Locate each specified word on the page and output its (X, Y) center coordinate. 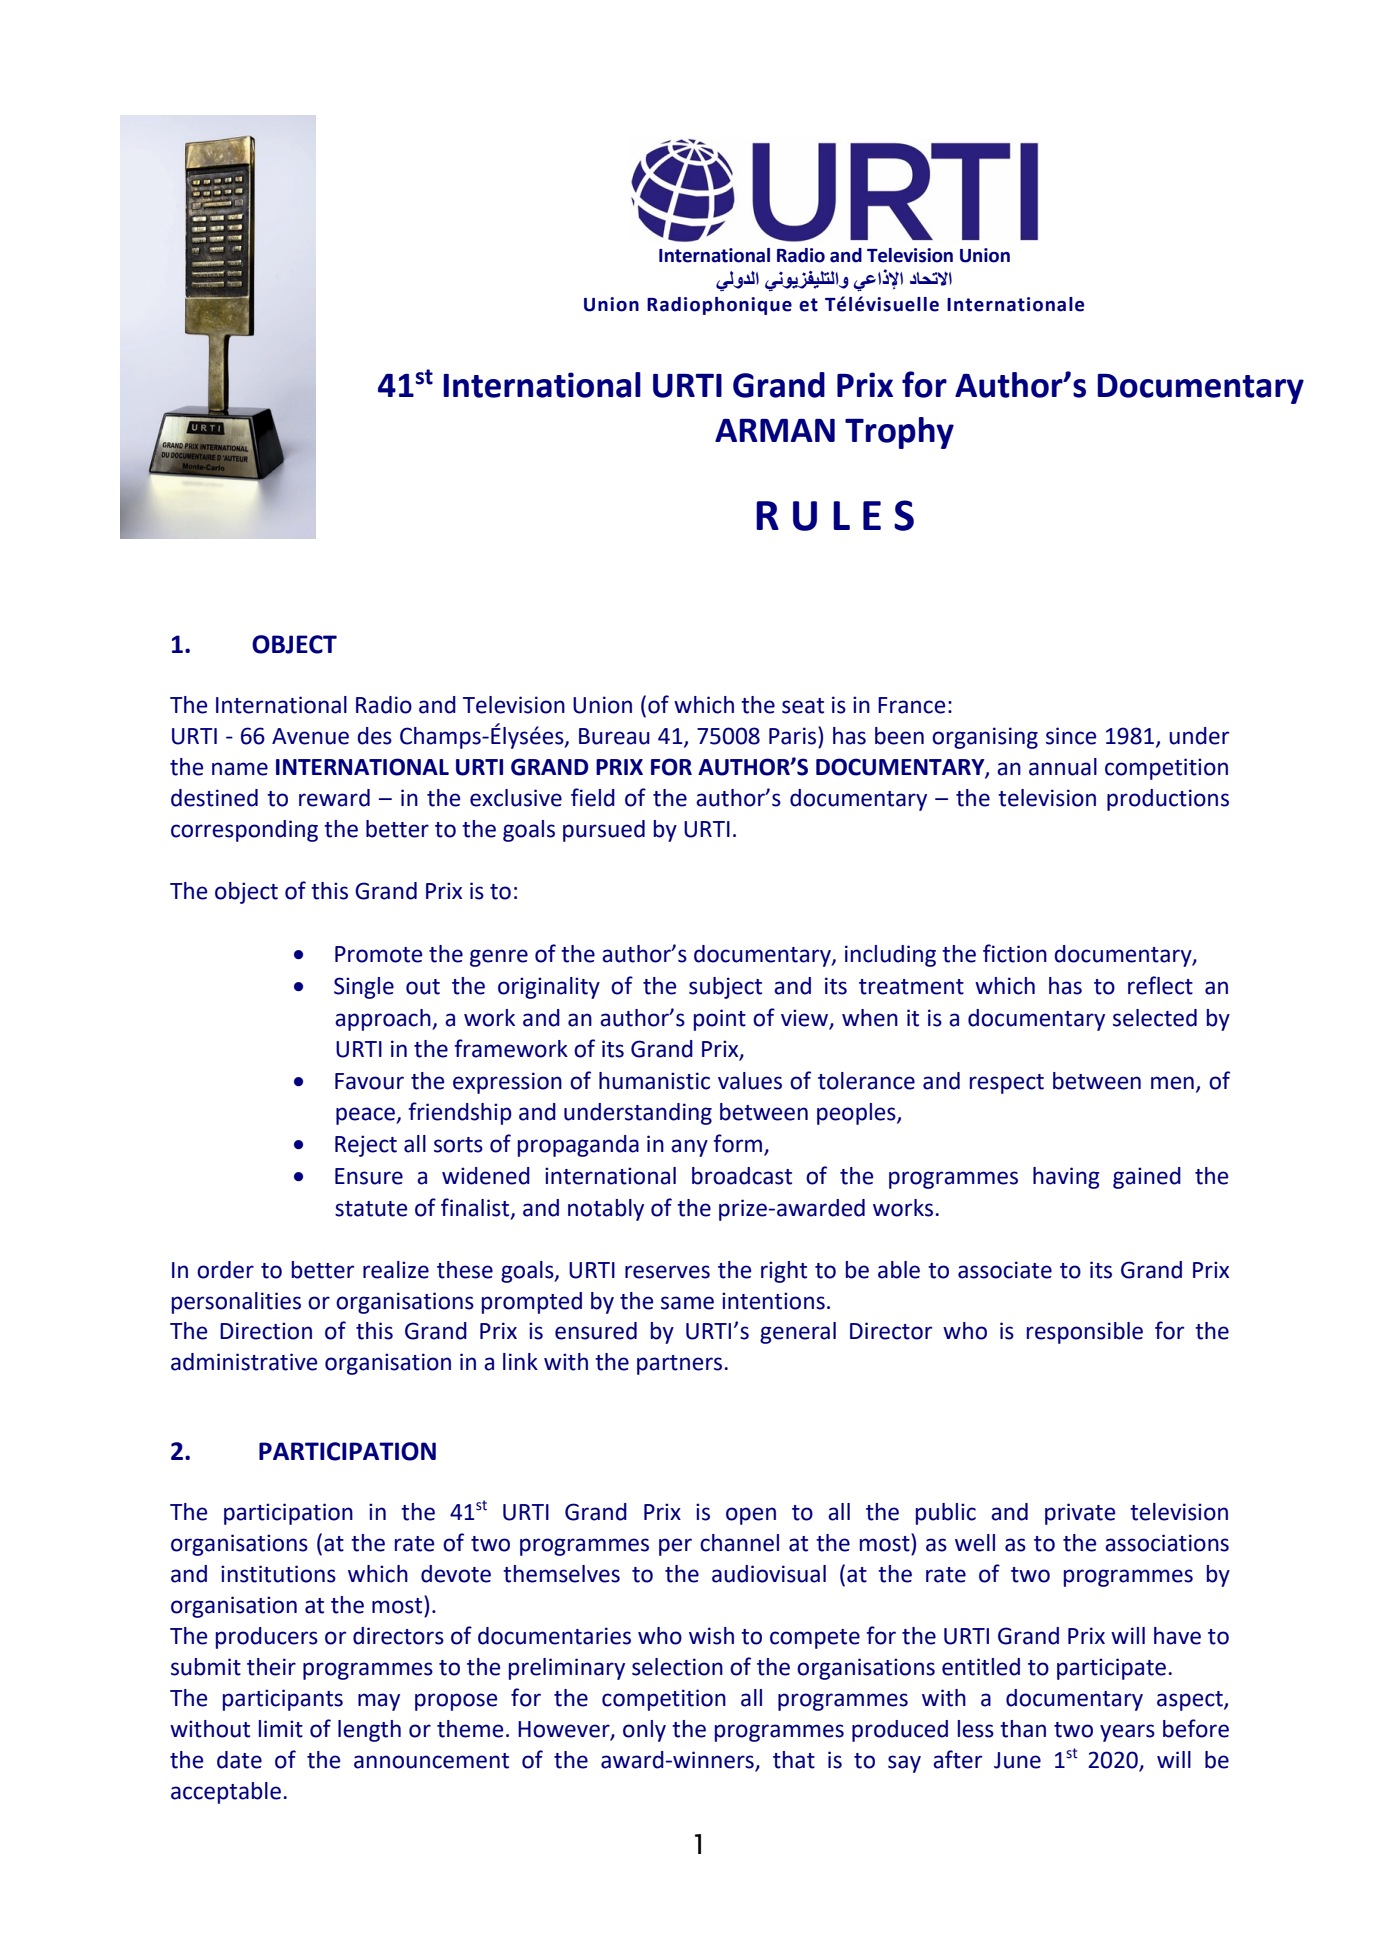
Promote (378, 954)
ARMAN (775, 430)
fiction (1015, 953)
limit (281, 1729)
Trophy (899, 433)
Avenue (310, 736)
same (687, 1303)
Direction (266, 1331)
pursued (604, 831)
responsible (1085, 1333)
